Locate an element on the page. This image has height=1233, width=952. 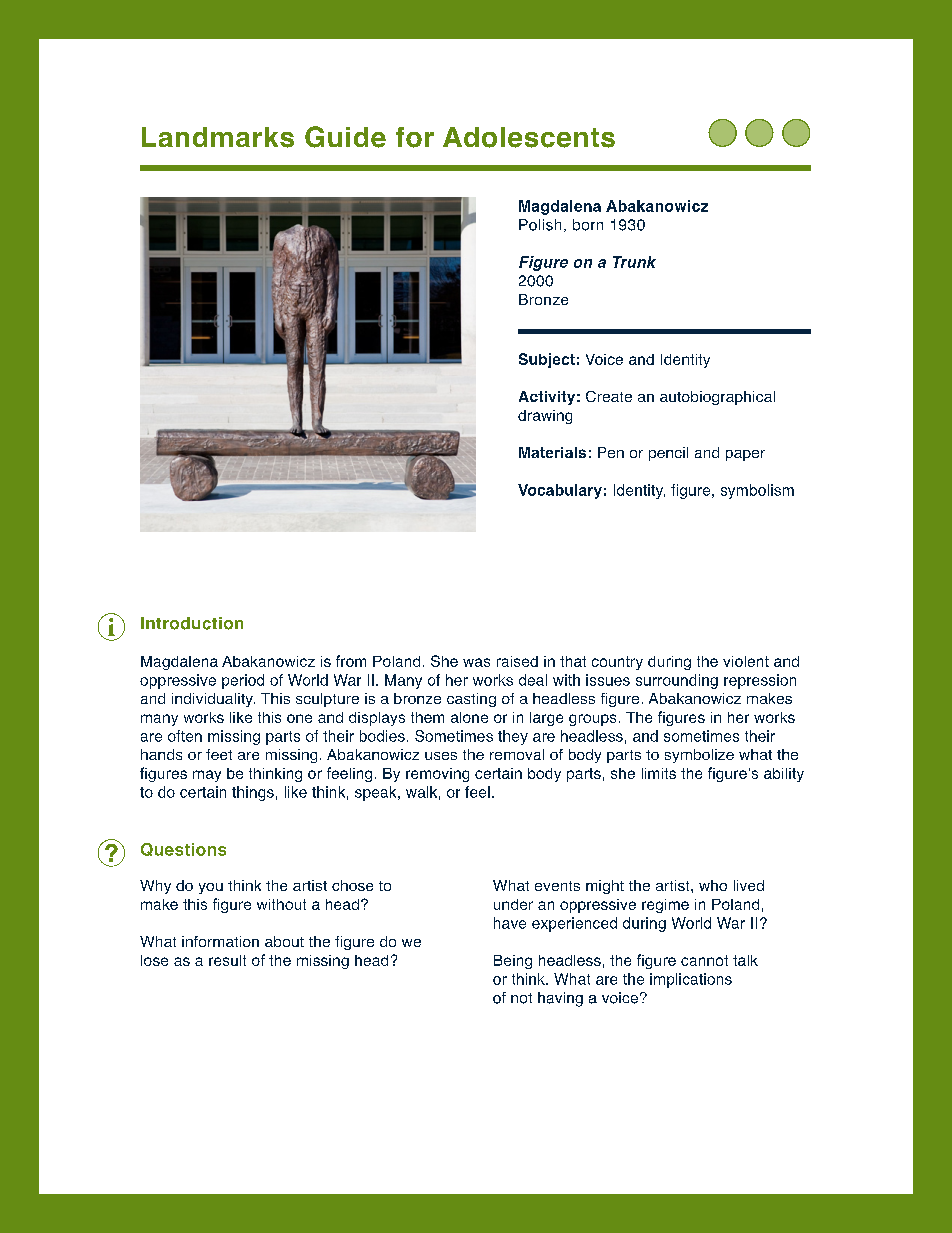
born is located at coordinates (588, 225).
